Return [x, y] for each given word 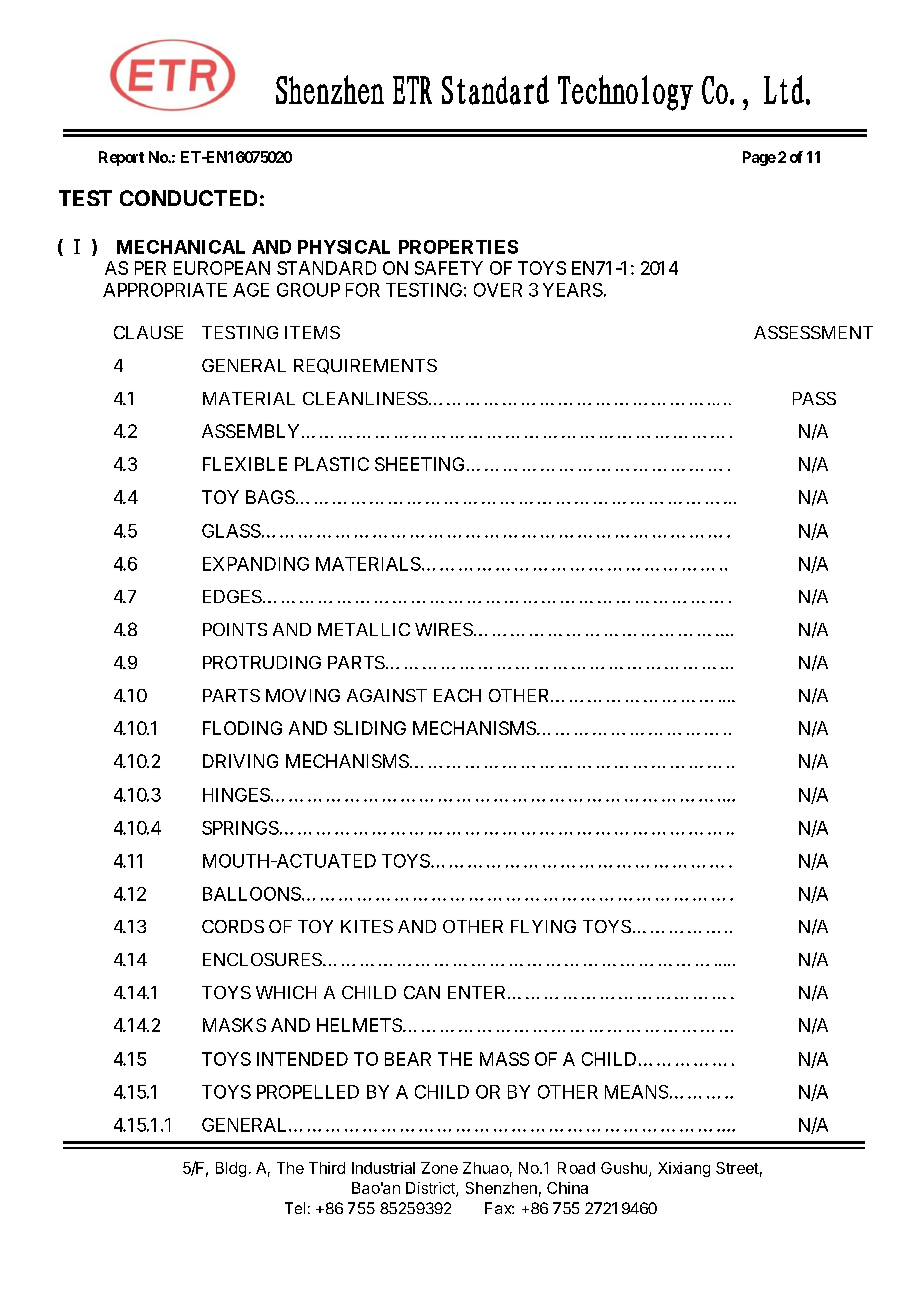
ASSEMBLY [250, 431]
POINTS [235, 629]
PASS [814, 398]
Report [121, 158]
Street [737, 1168]
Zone [439, 1168]
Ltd [784, 89]
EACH [457, 695]
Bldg [231, 1169]
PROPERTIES [458, 247]
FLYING [543, 926]
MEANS [636, 1092]
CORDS [233, 926]
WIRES [444, 629]
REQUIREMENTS [365, 366]
